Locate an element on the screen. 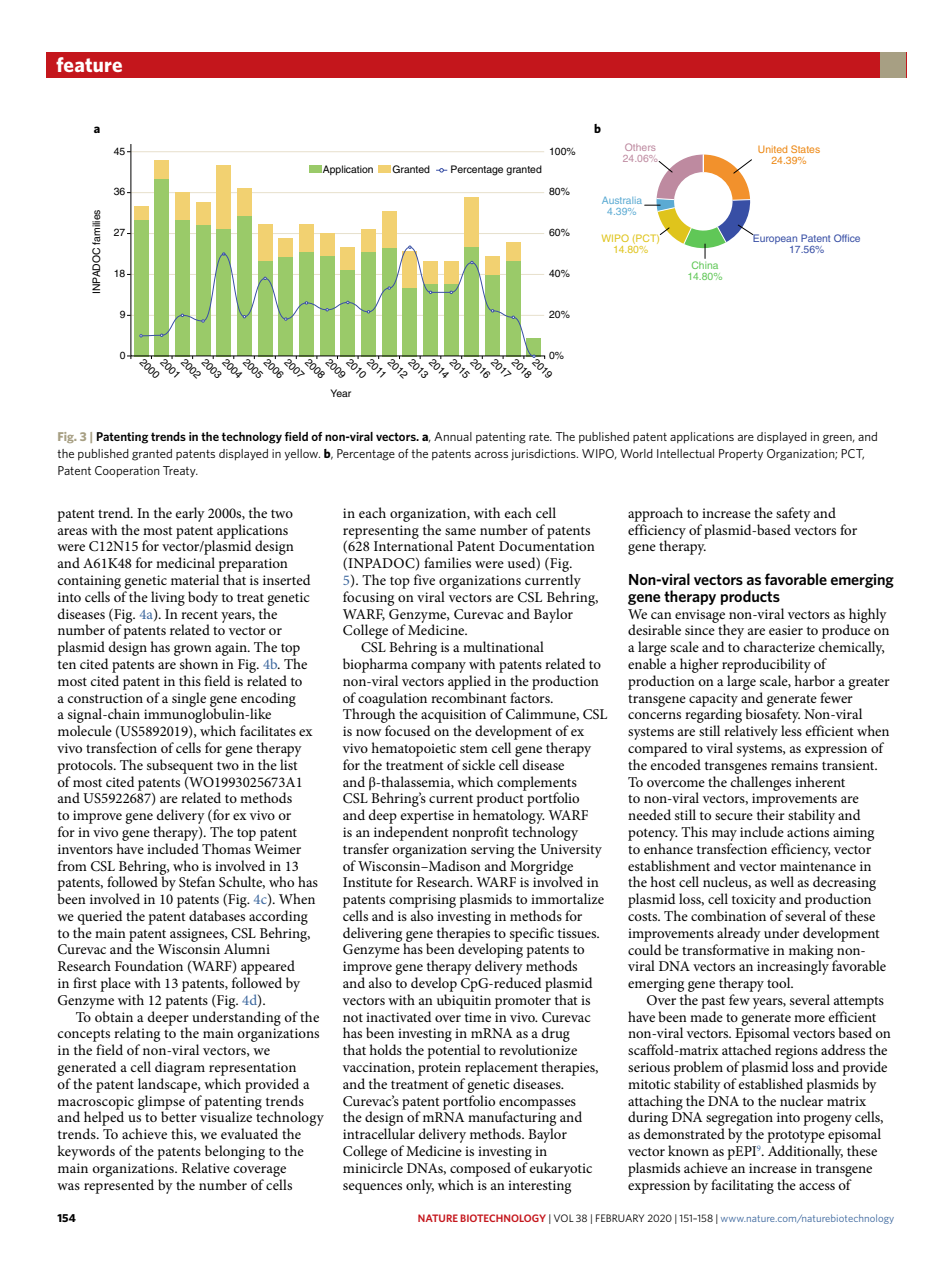 This screenshot has height=1265, width=952. across is located at coordinates (491, 455).
